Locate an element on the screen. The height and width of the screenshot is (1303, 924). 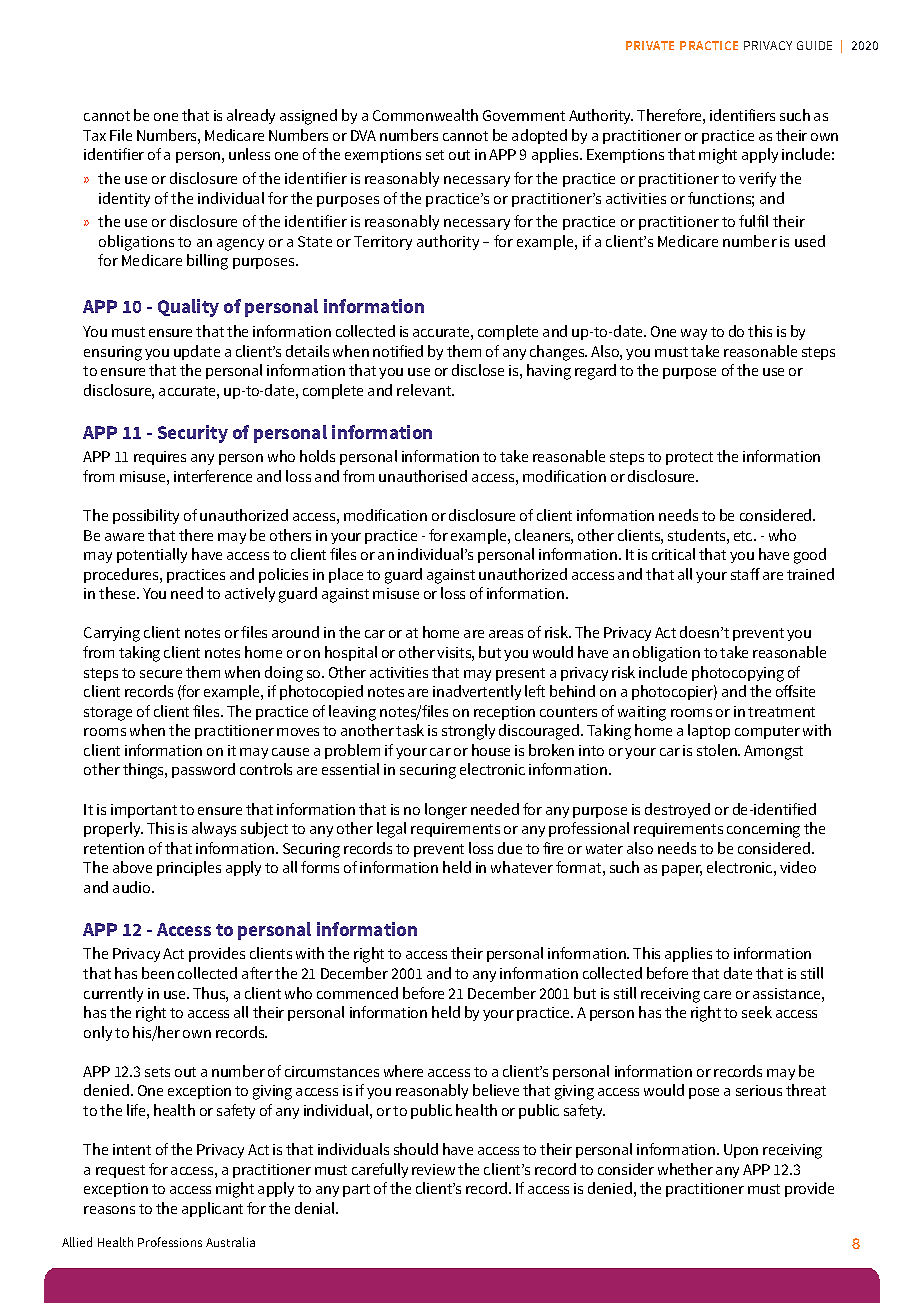
already is located at coordinates (251, 116).
